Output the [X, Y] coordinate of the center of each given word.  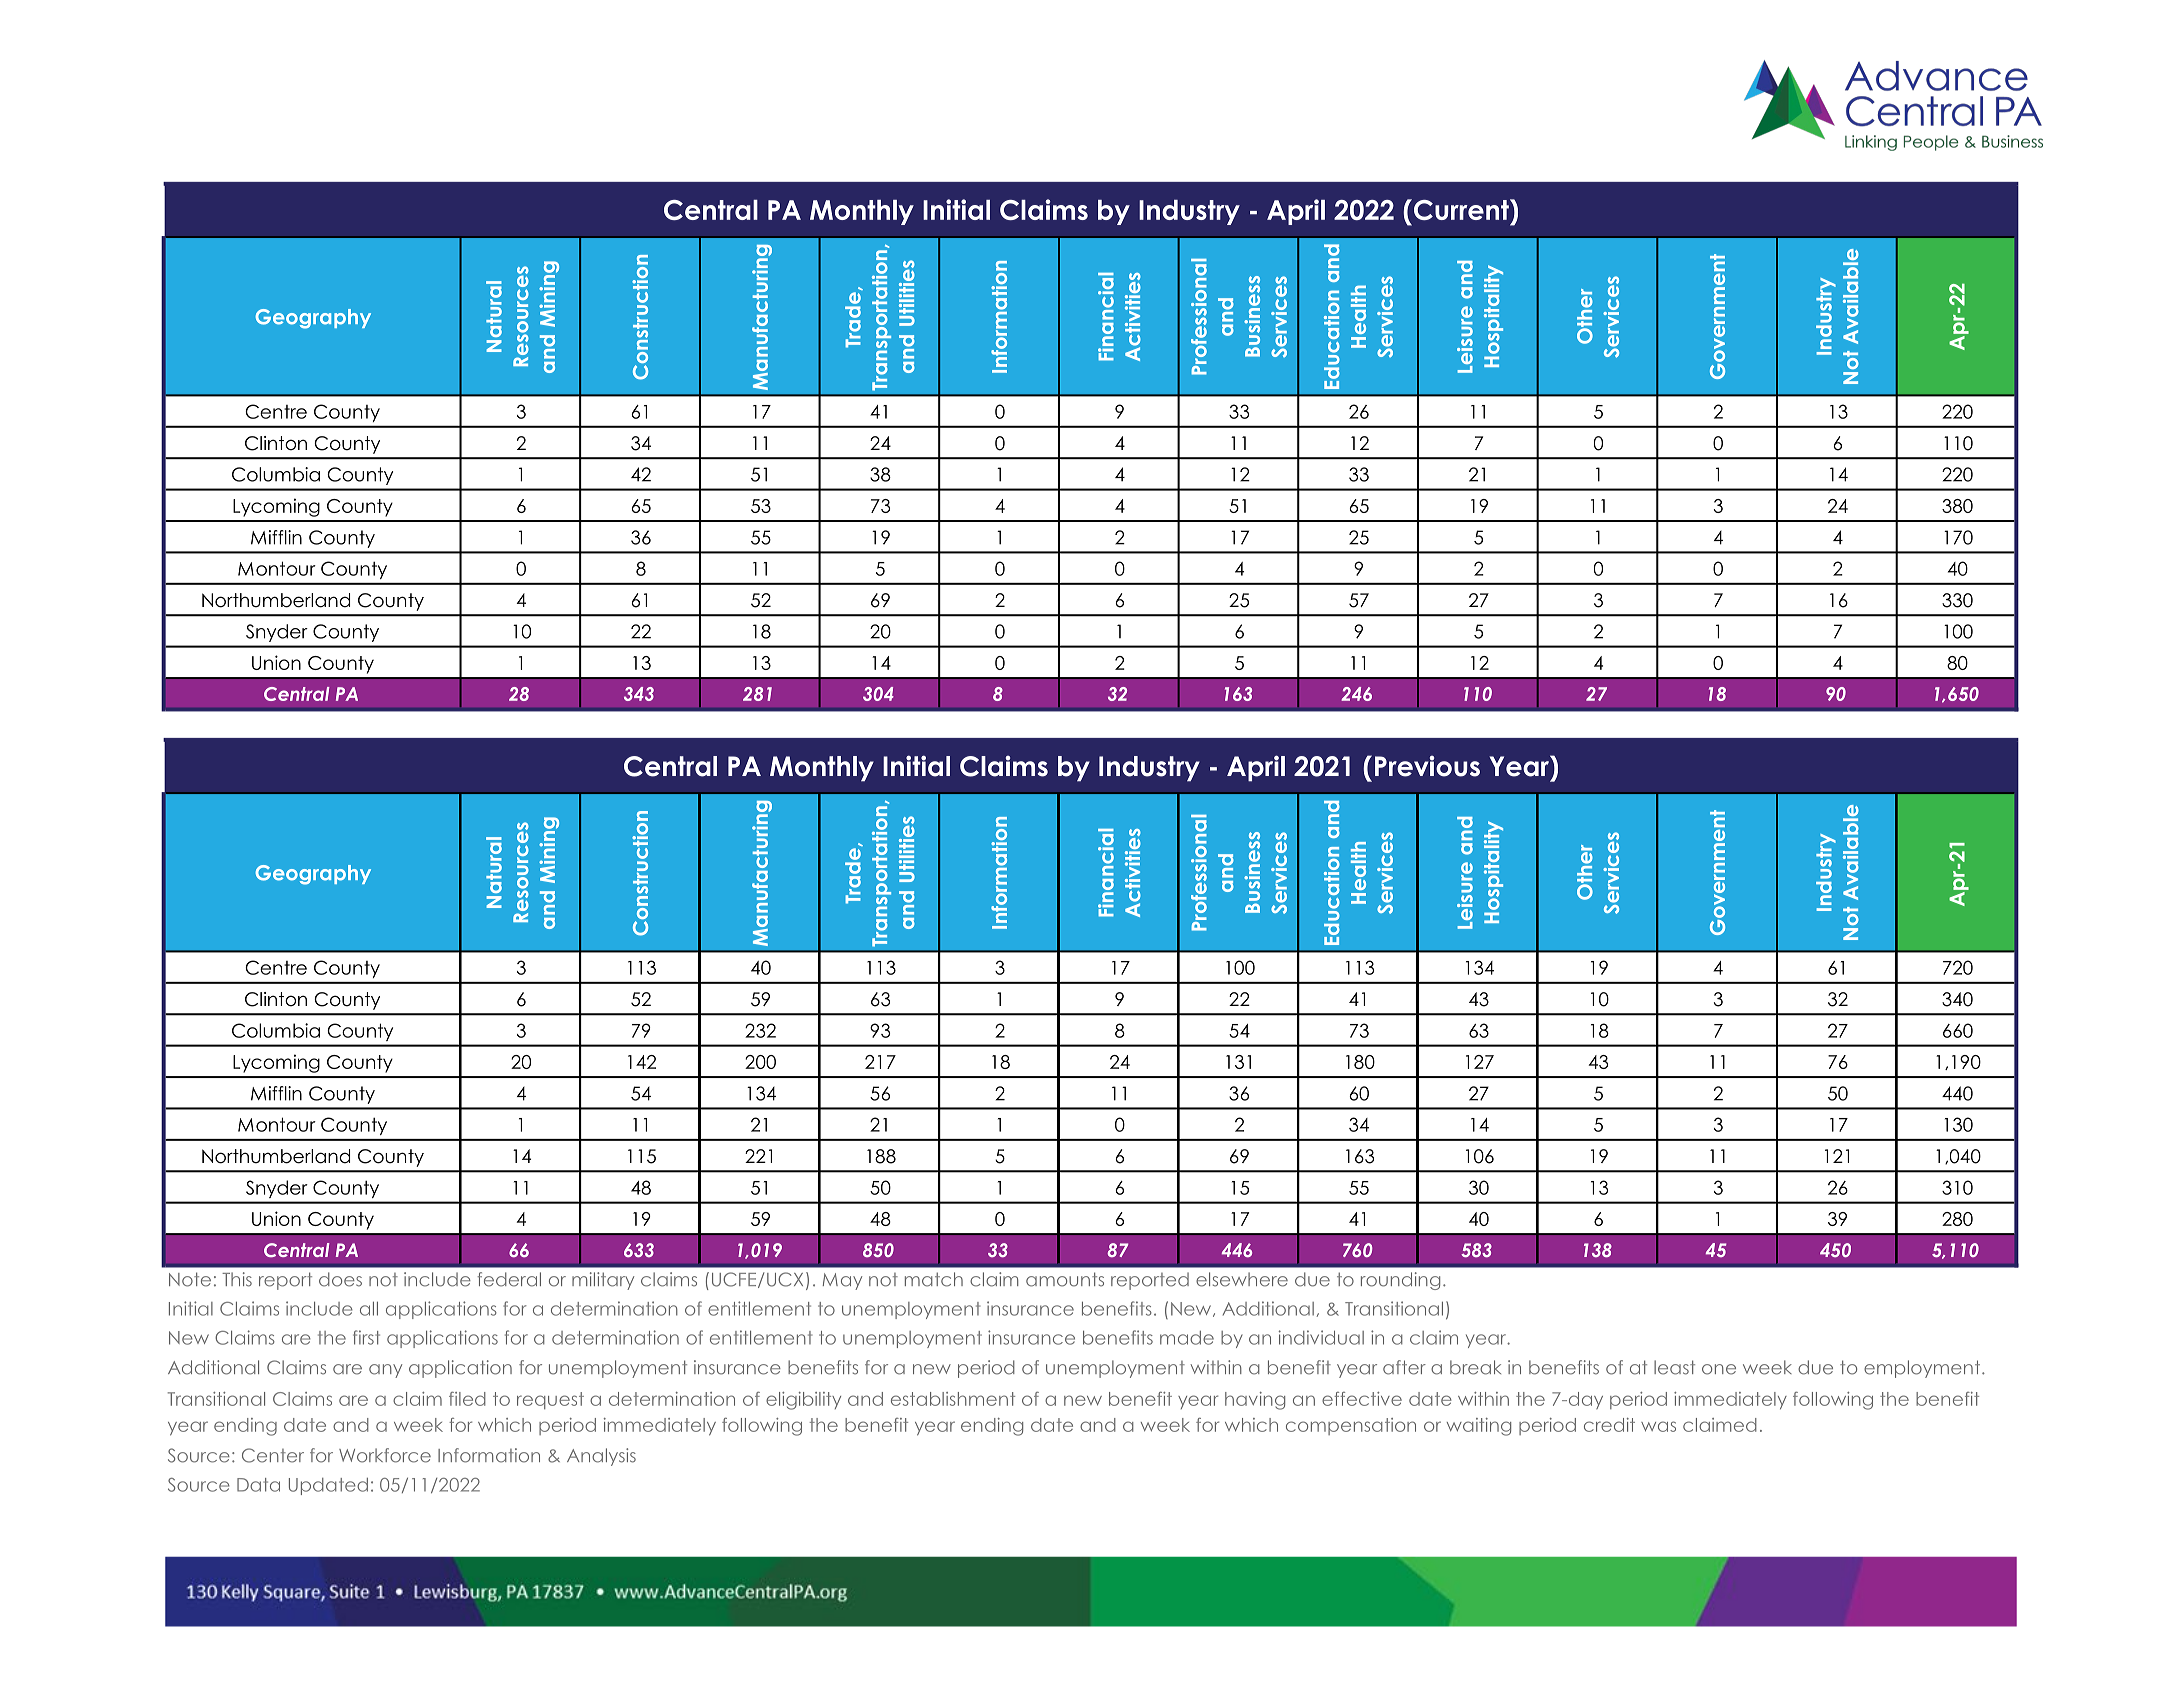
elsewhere [1242, 1279]
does [340, 1279]
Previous [1427, 766]
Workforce [385, 1455]
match [934, 1279]
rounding [1400, 1281]
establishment [953, 1399]
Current [1461, 209]
